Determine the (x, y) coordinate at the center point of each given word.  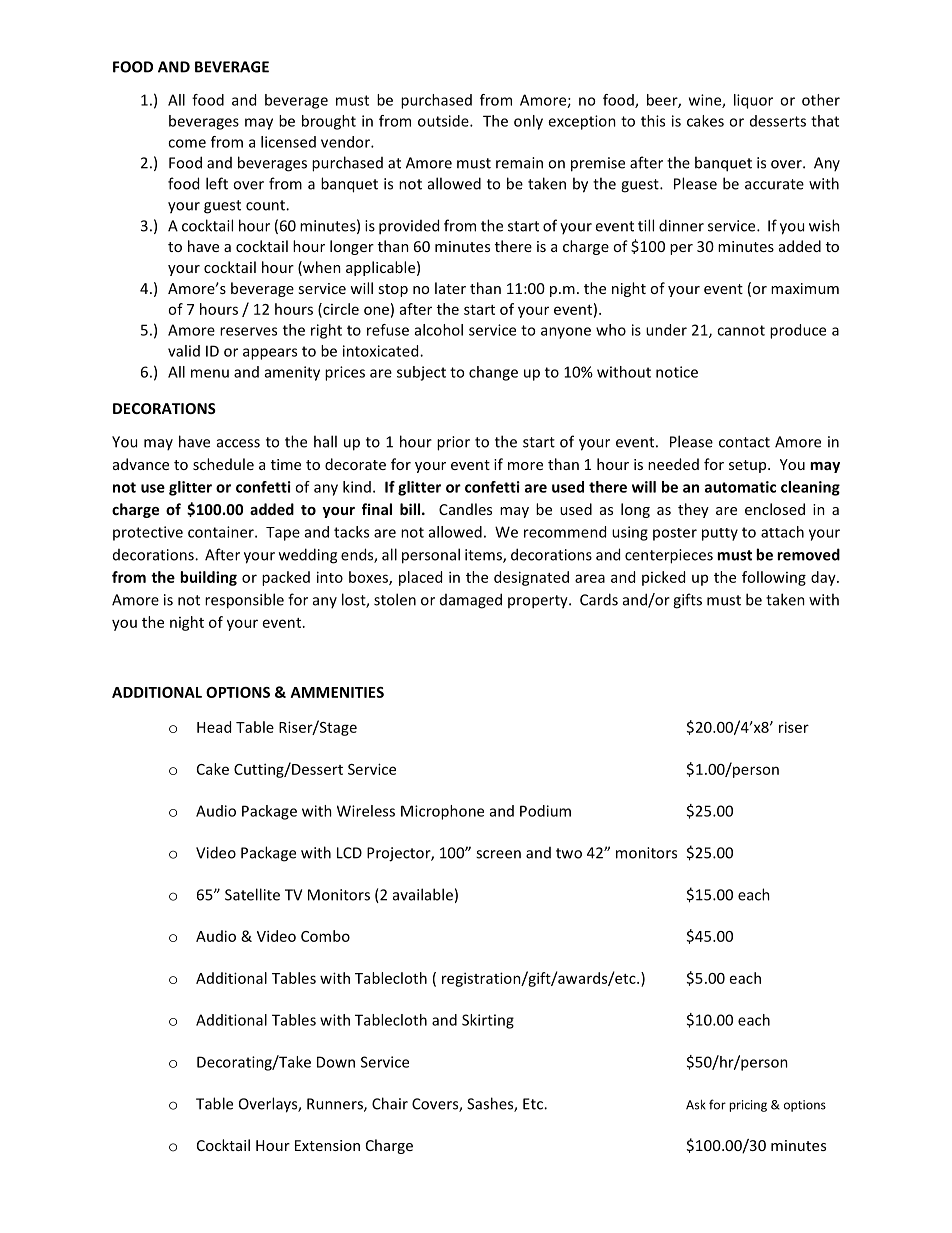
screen (498, 854)
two (569, 853)
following (774, 578)
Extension (327, 1145)
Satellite (252, 894)
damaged (471, 601)
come (187, 143)
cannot (741, 330)
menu (210, 373)
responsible (244, 601)
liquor (753, 101)
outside (444, 121)
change (493, 373)
